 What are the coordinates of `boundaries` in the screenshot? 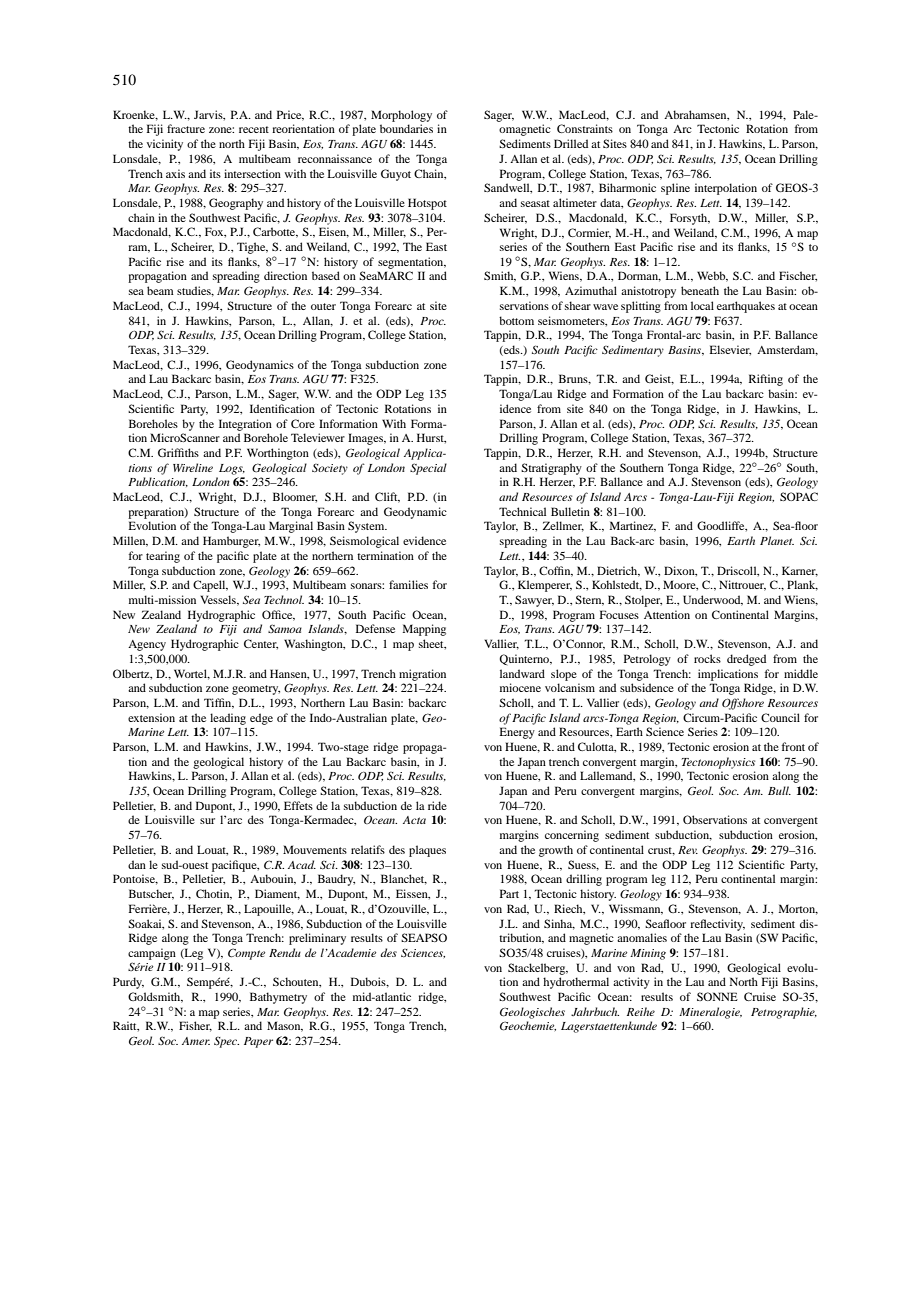 It's located at (406, 128).
